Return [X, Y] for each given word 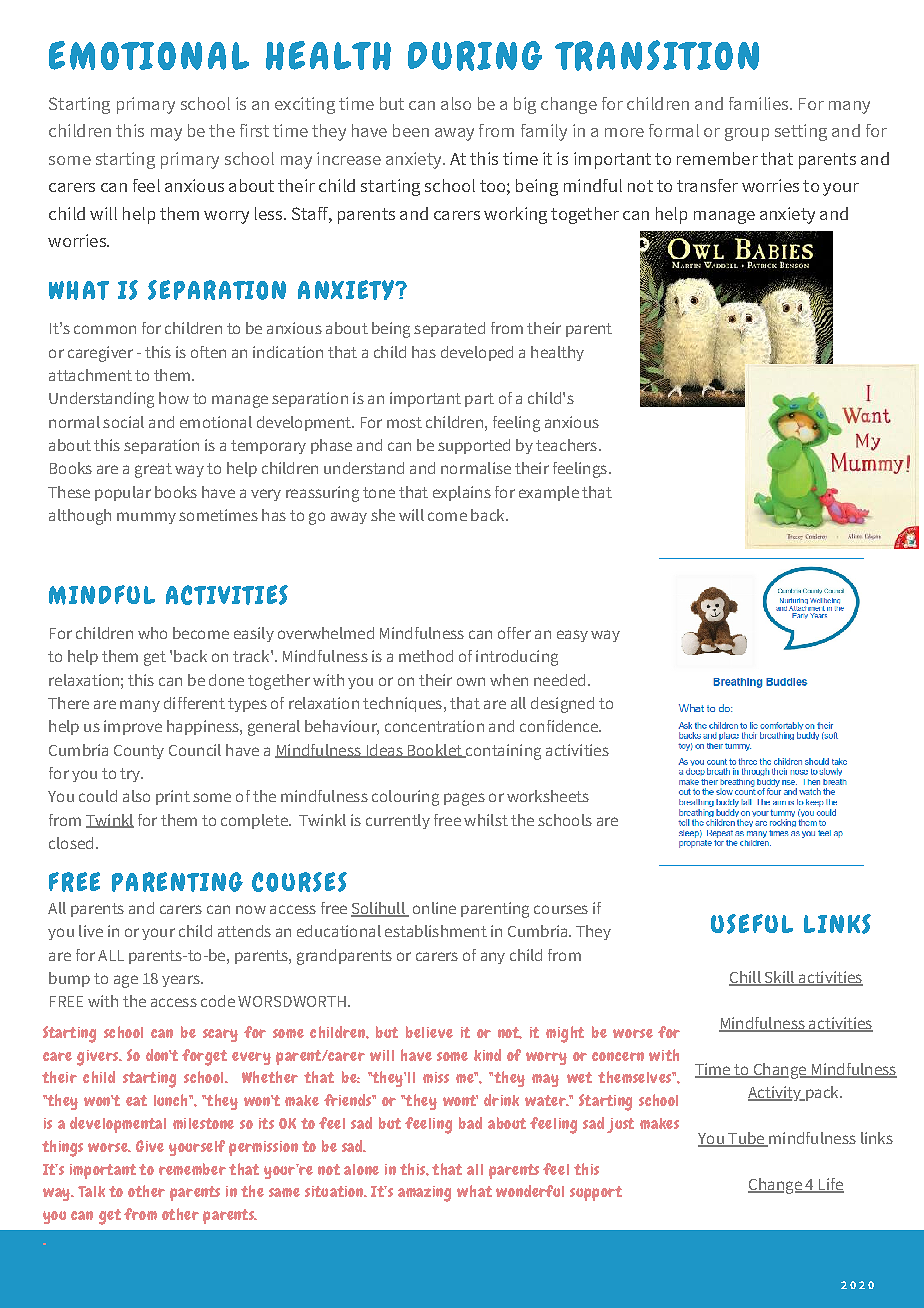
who [152, 633]
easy [572, 636]
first [254, 130]
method [426, 656]
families [760, 103]
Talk [91, 1191]
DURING [475, 56]
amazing [424, 1194]
